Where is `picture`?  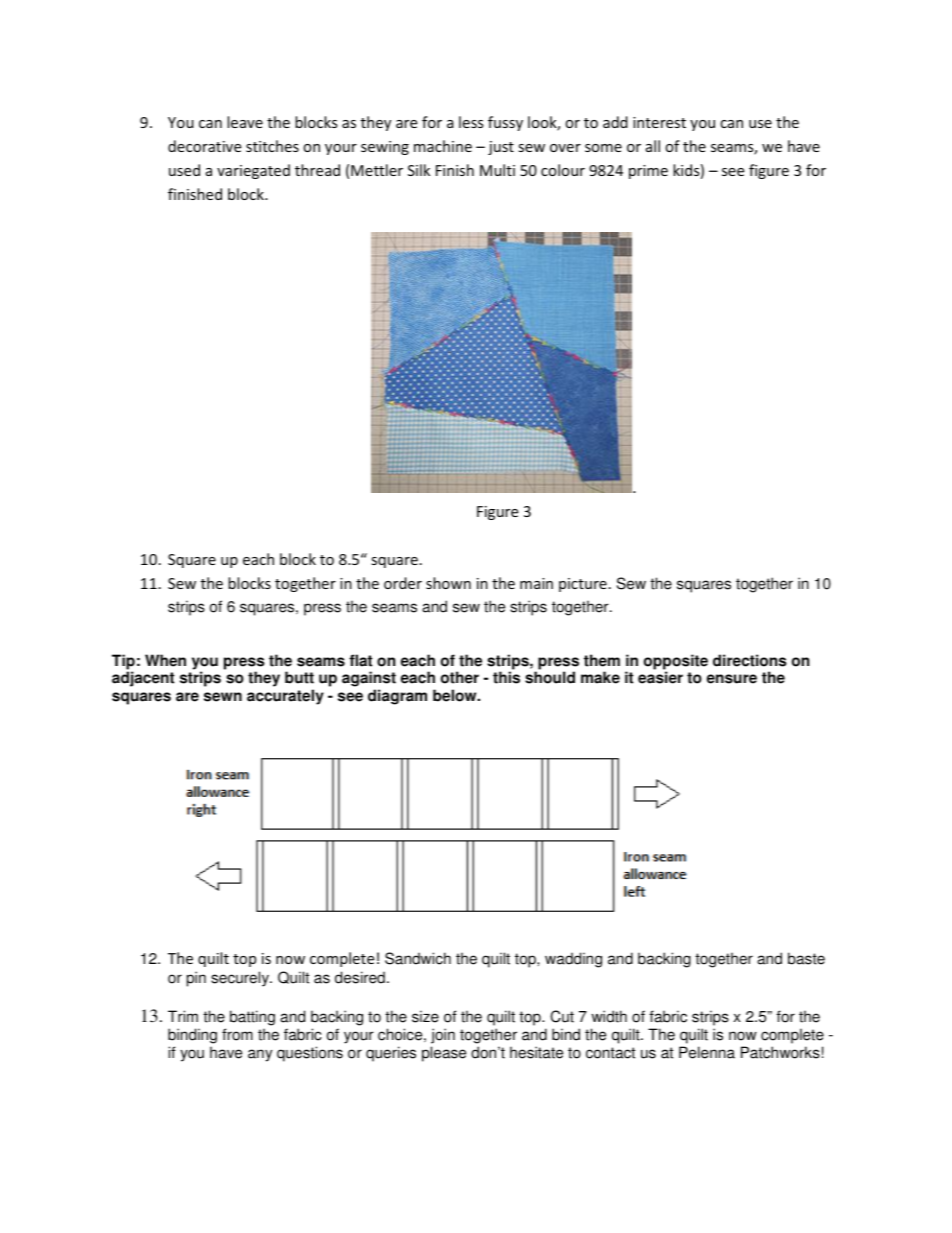 picture is located at coordinates (583, 585).
